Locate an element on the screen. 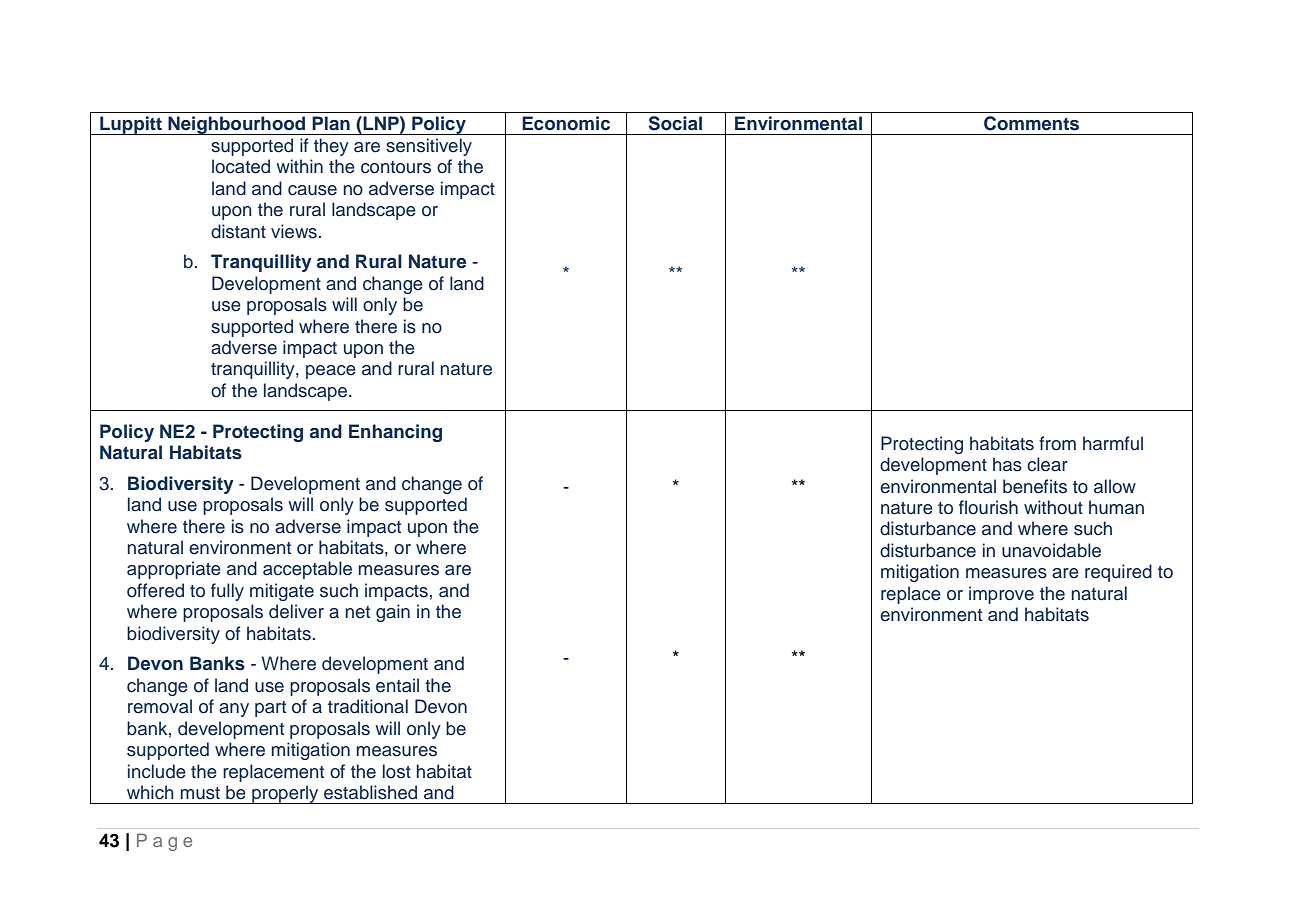 Image resolution: width=1308 pixels, height=924 pixels. gain is located at coordinates (393, 613).
